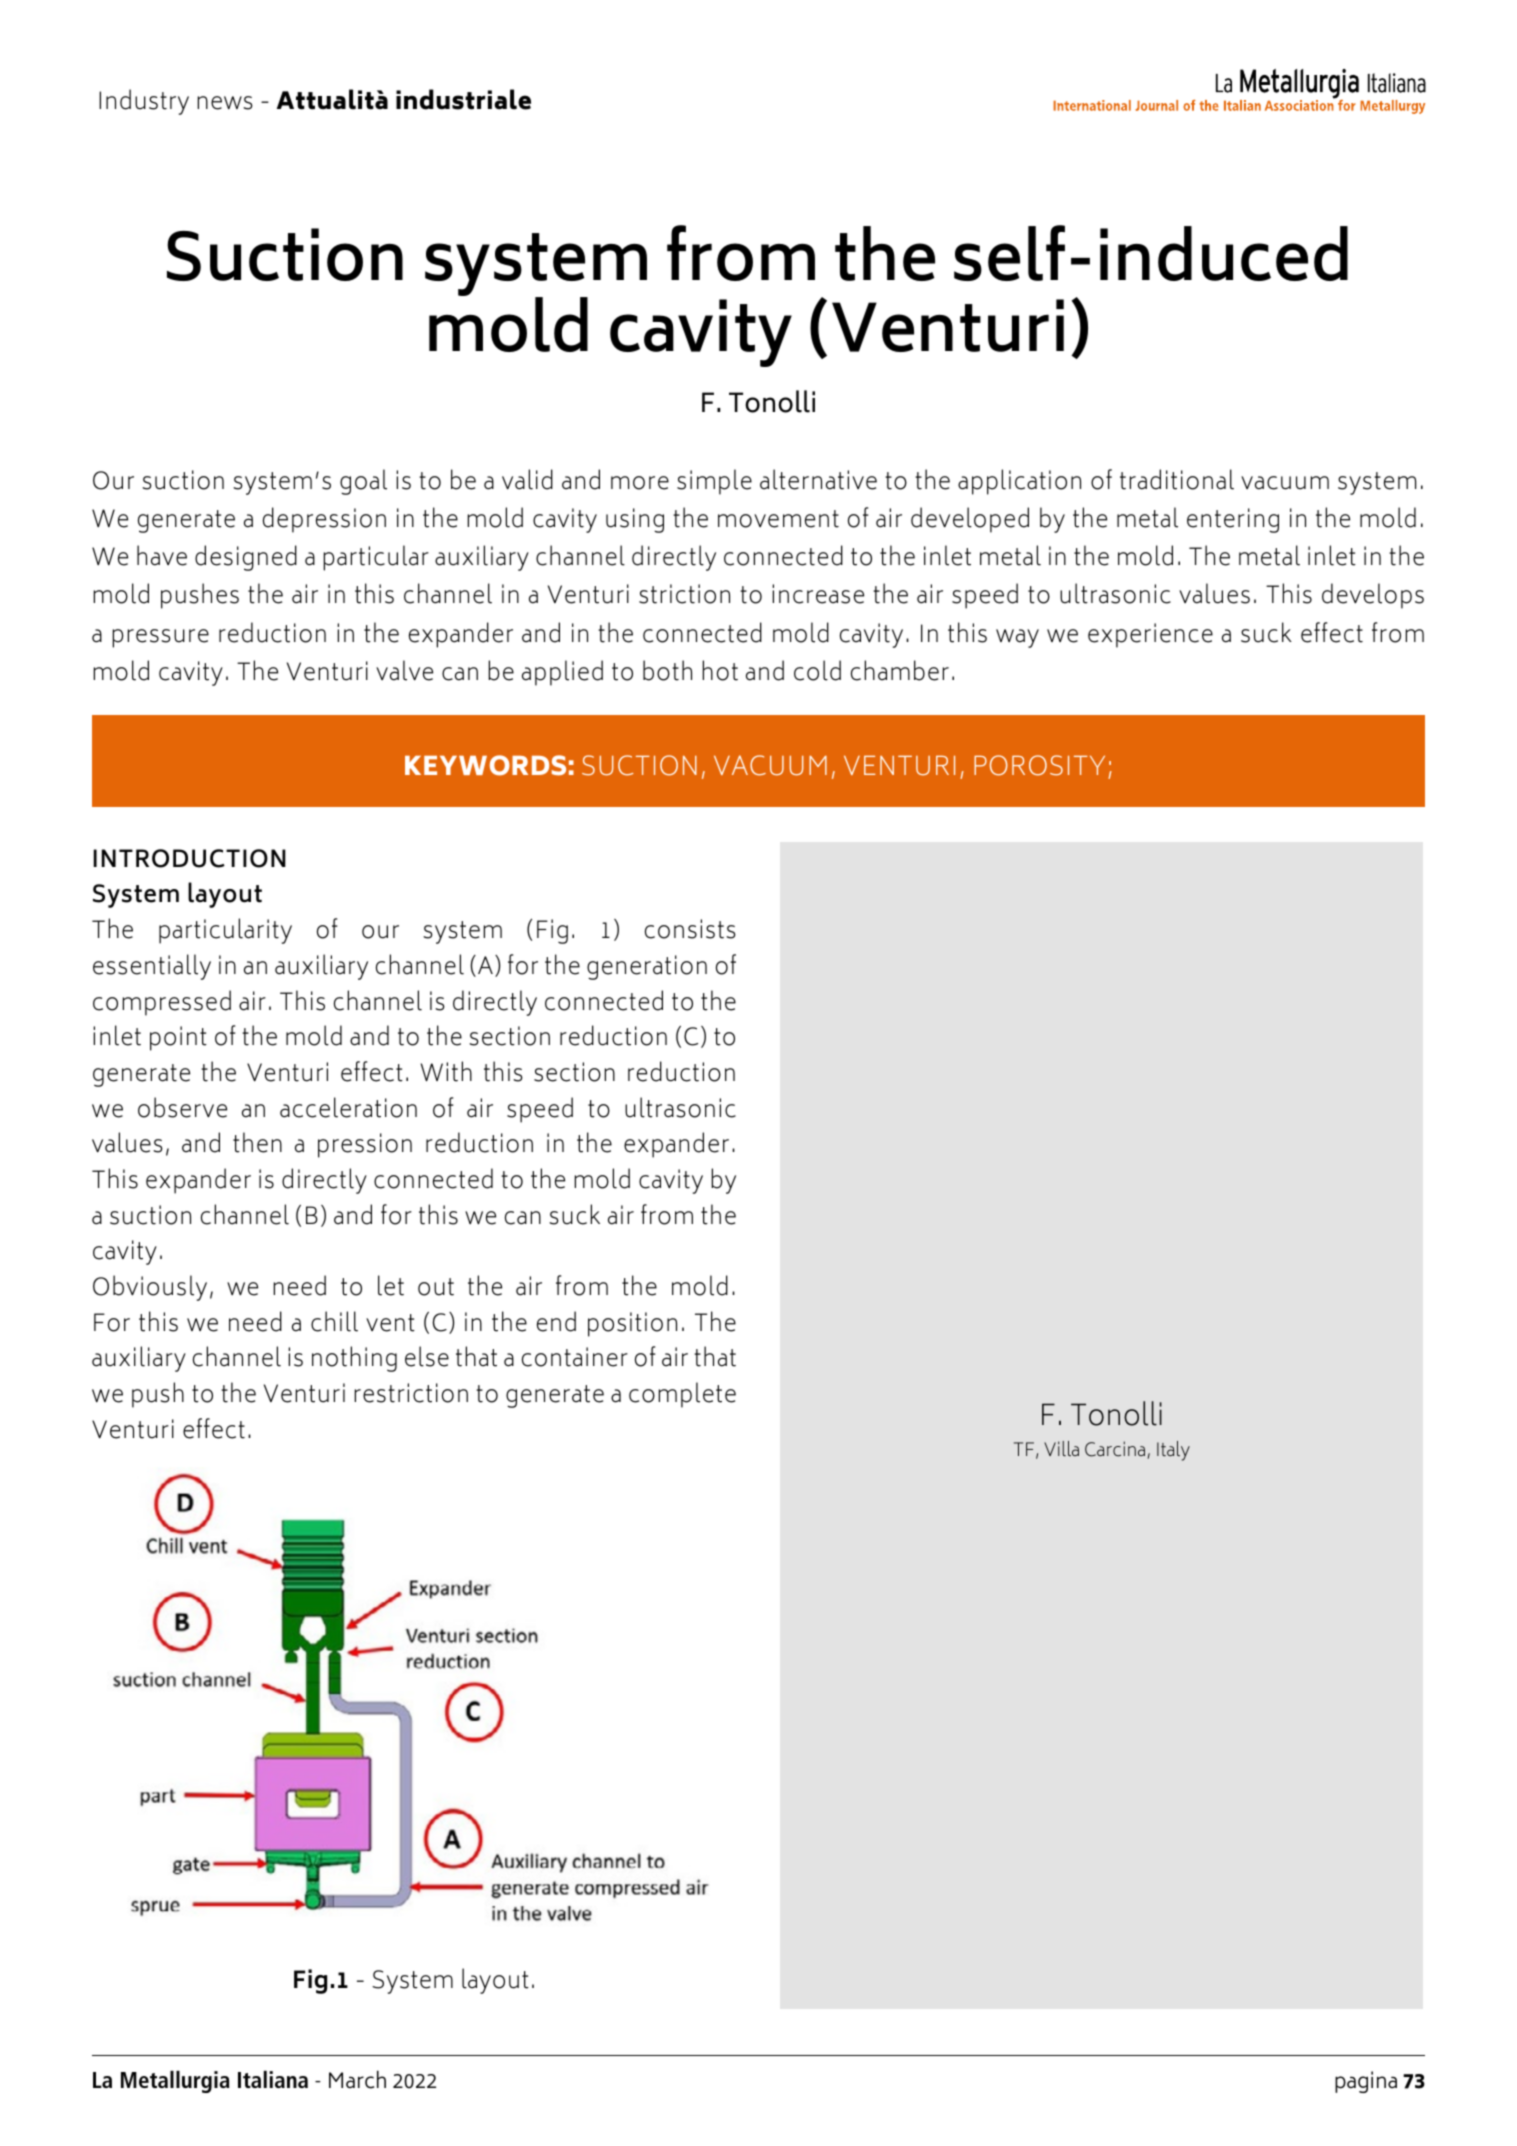 The image size is (1517, 2146). What do you see at coordinates (778, 519) in the screenshot?
I see `movement` at bounding box center [778, 519].
